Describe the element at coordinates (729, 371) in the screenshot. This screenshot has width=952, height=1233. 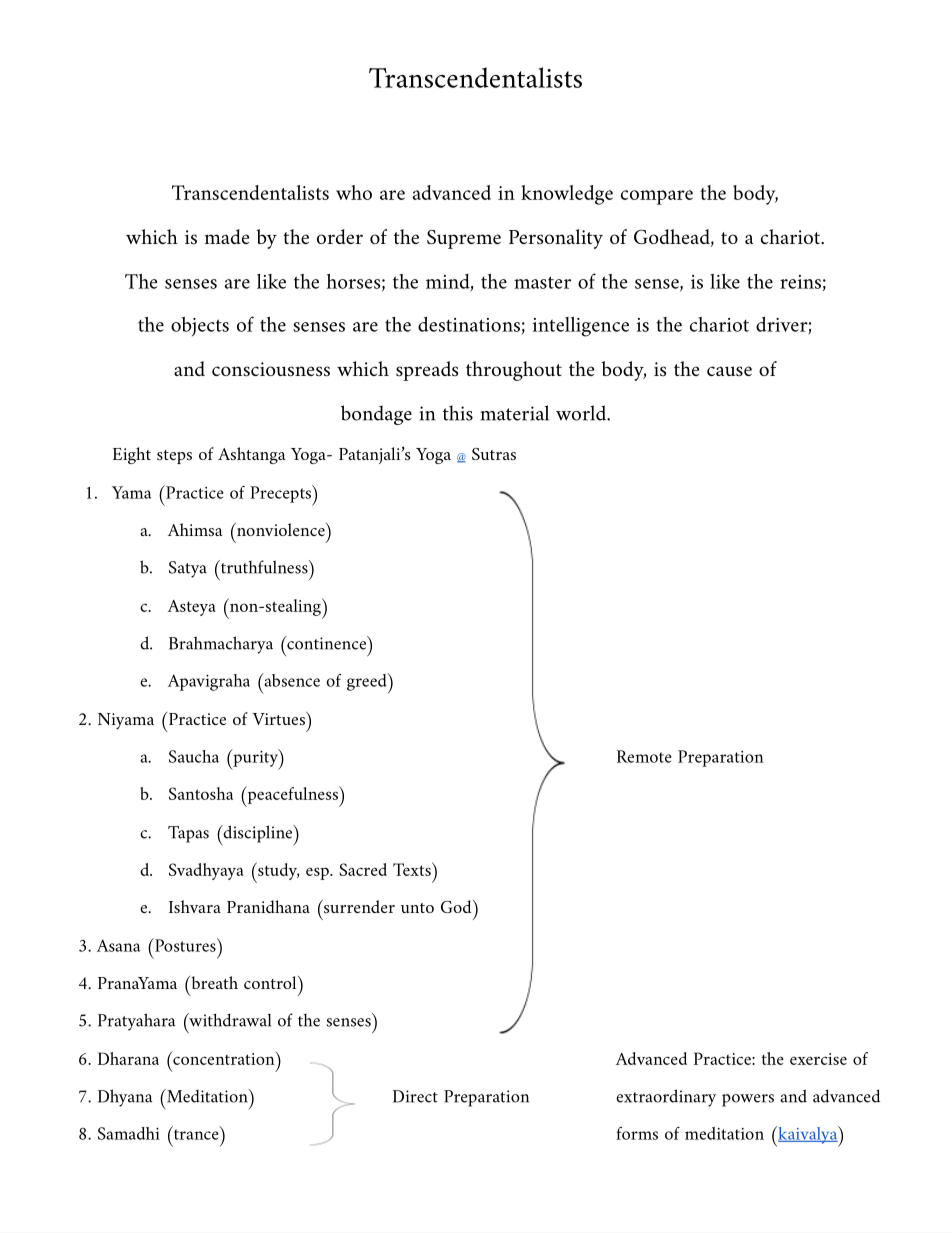
I see `cause` at that location.
